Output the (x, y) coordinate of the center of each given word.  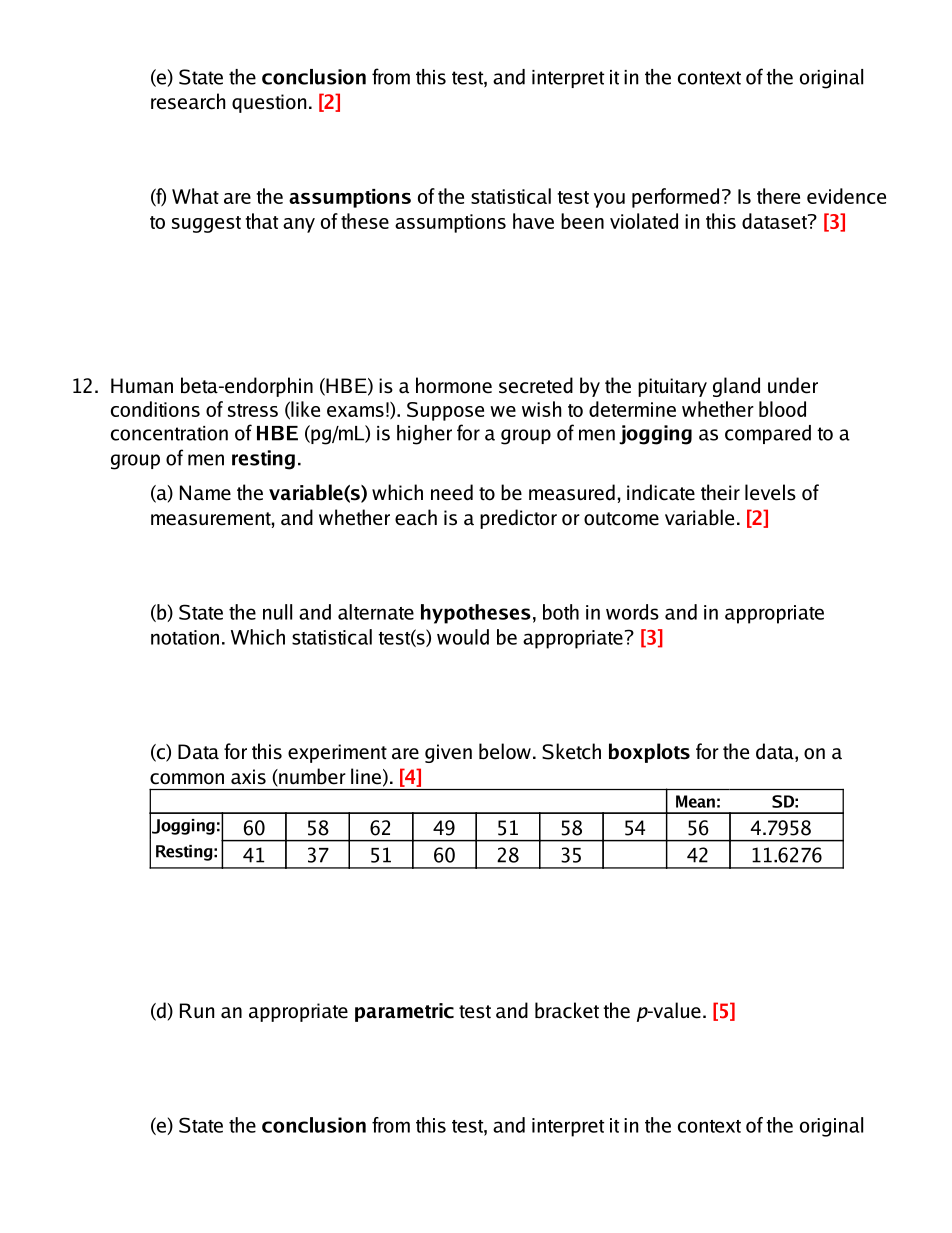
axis (248, 777)
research (188, 101)
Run (197, 1011)
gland (736, 387)
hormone (454, 385)
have (533, 221)
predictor (518, 519)
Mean (695, 801)
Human (142, 386)
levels (770, 492)
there (778, 196)
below (505, 751)
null (277, 612)
